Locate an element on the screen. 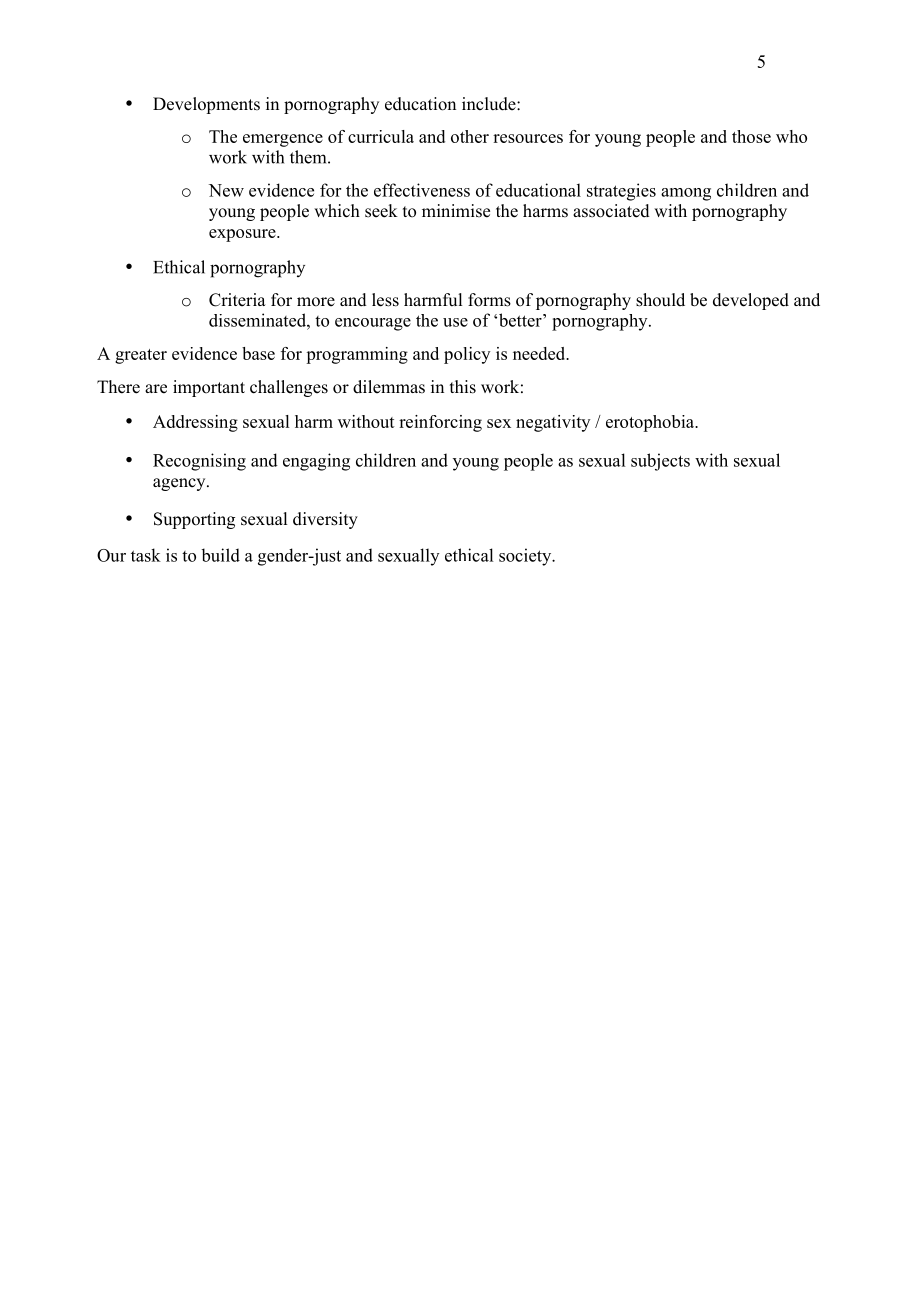 The width and height of the screenshot is (924, 1308). use is located at coordinates (455, 322).
